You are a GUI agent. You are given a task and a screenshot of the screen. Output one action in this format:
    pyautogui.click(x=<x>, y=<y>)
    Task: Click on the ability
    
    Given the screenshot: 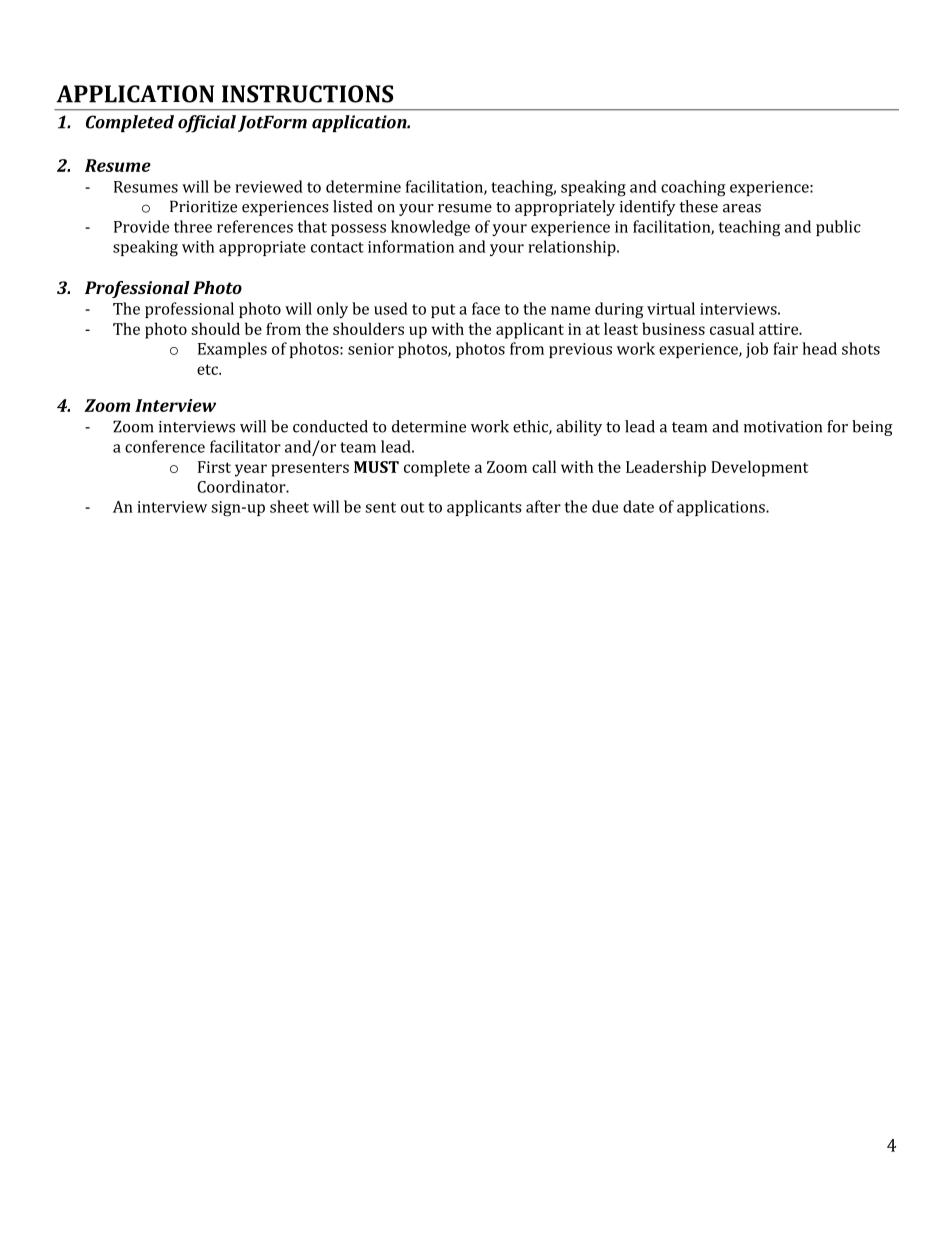 What is the action you would take?
    pyautogui.click(x=579, y=428)
